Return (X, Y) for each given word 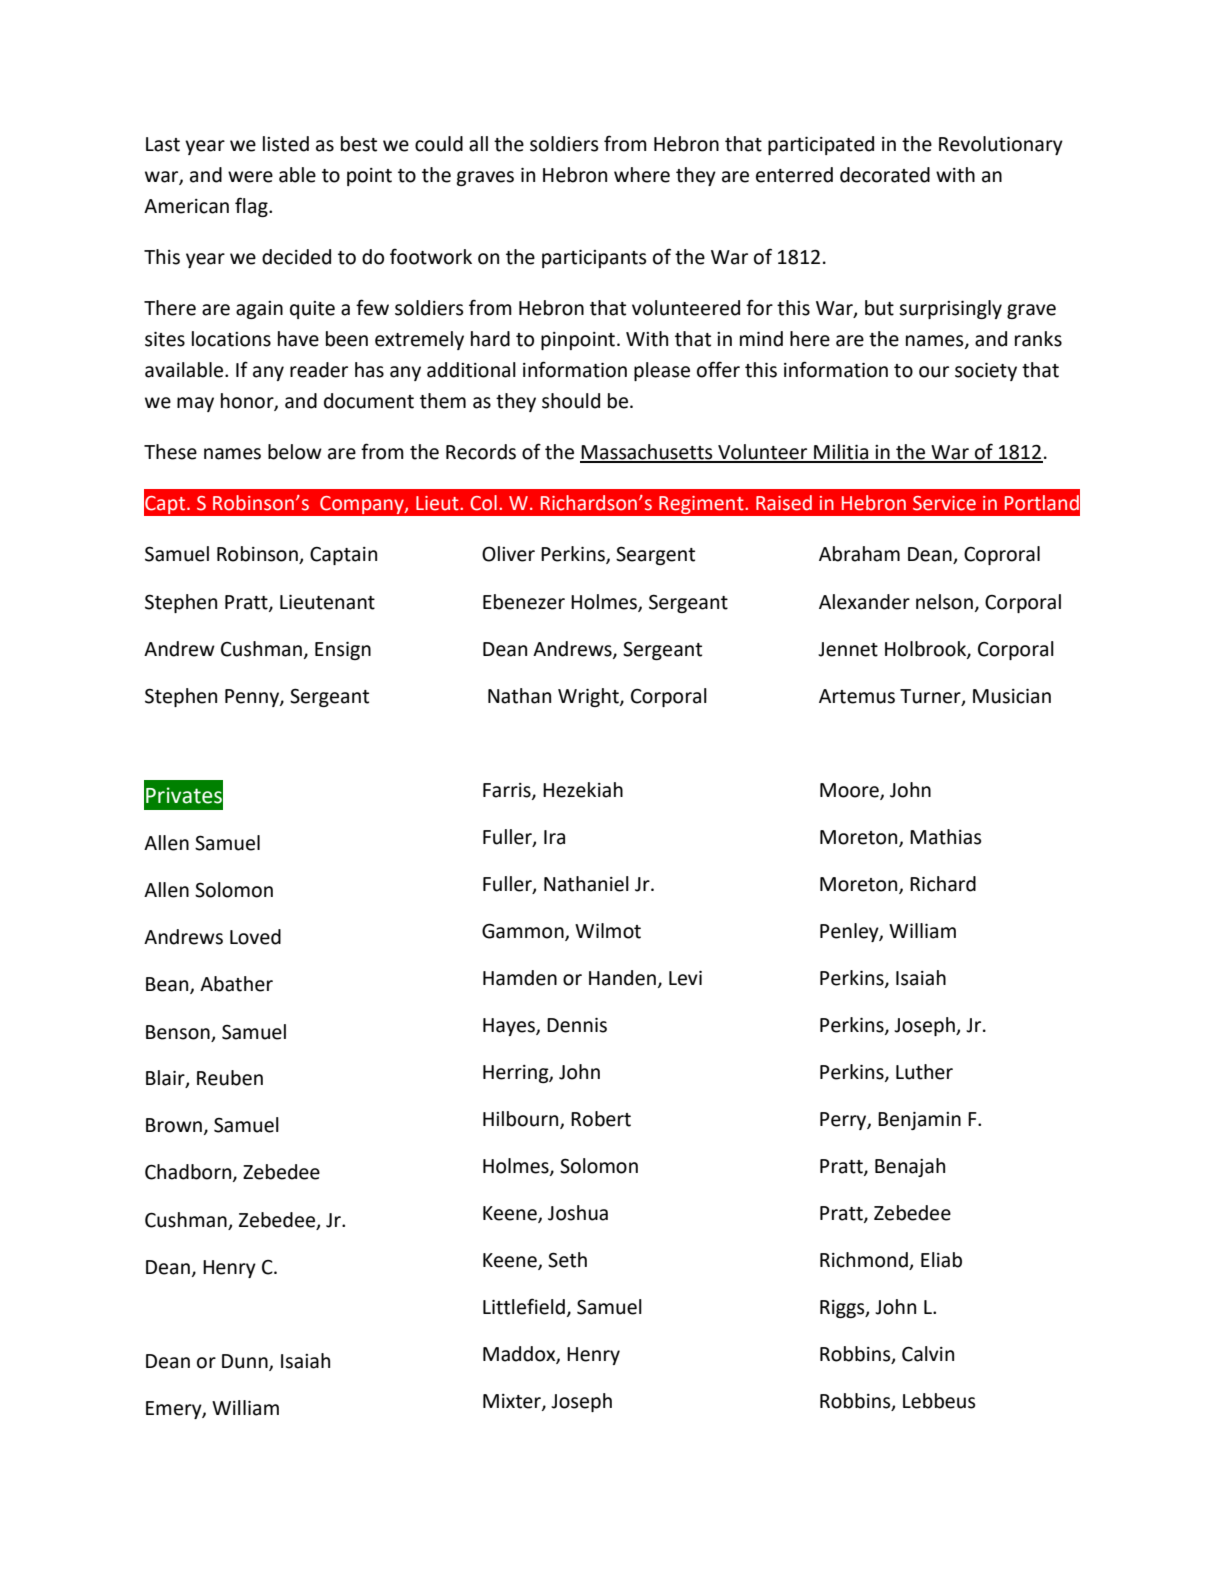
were (250, 177)
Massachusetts (647, 453)
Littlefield (524, 1306)
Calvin (928, 1354)
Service (944, 503)
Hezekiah (583, 790)
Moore (850, 791)
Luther (924, 1072)
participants (594, 259)
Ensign (343, 651)
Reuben (230, 1078)
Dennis (577, 1025)
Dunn (246, 1362)
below (295, 452)
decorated (885, 175)
